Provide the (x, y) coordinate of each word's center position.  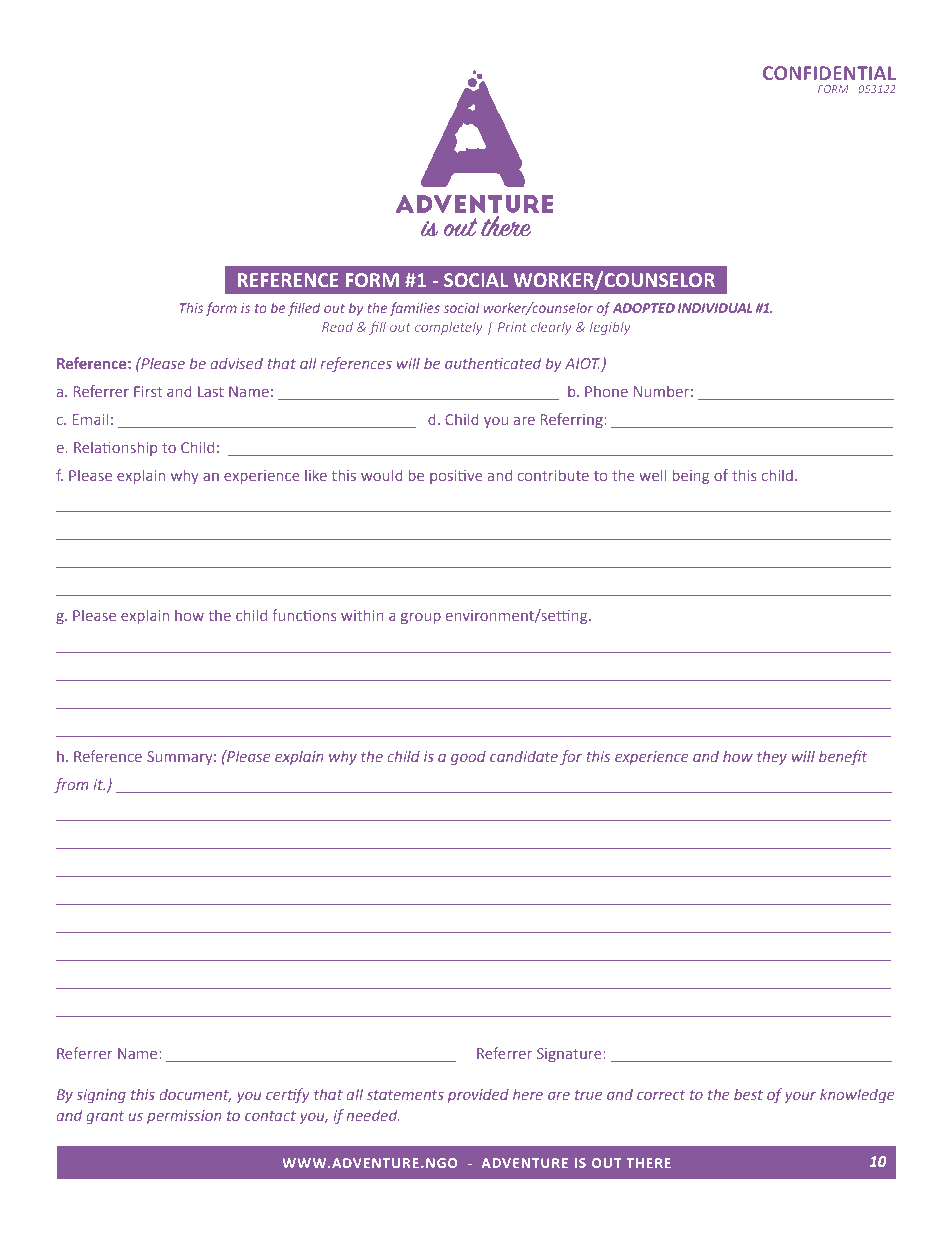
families (414, 309)
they (772, 757)
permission (184, 1117)
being (690, 476)
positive (456, 477)
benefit (843, 757)
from (71, 785)
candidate (524, 756)
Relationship (115, 448)
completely (449, 328)
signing (101, 1096)
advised (237, 363)
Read (337, 327)
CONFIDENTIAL (829, 73)
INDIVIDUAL (715, 308)
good (468, 758)
